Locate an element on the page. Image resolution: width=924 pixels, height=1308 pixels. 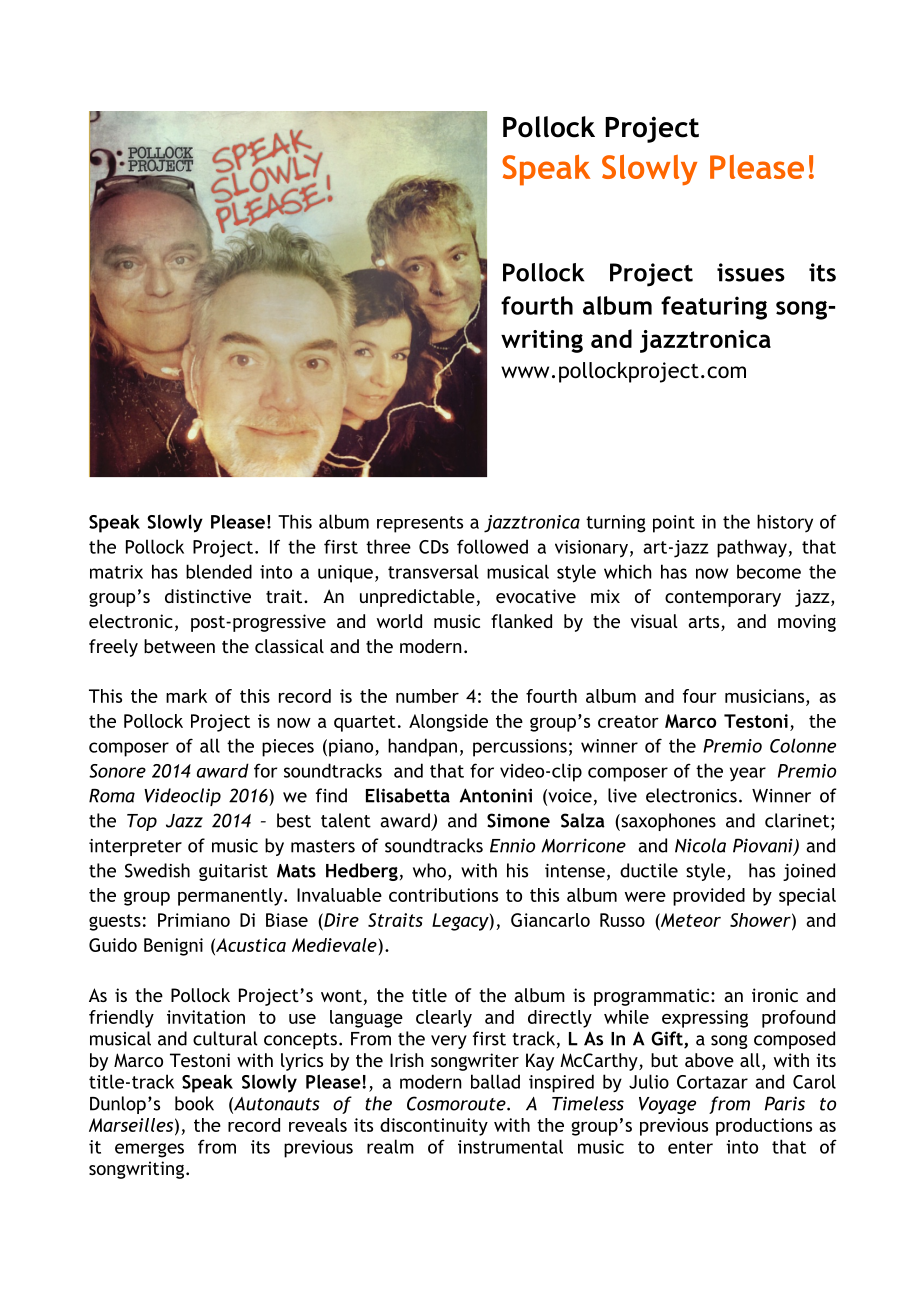
year is located at coordinates (748, 774).
